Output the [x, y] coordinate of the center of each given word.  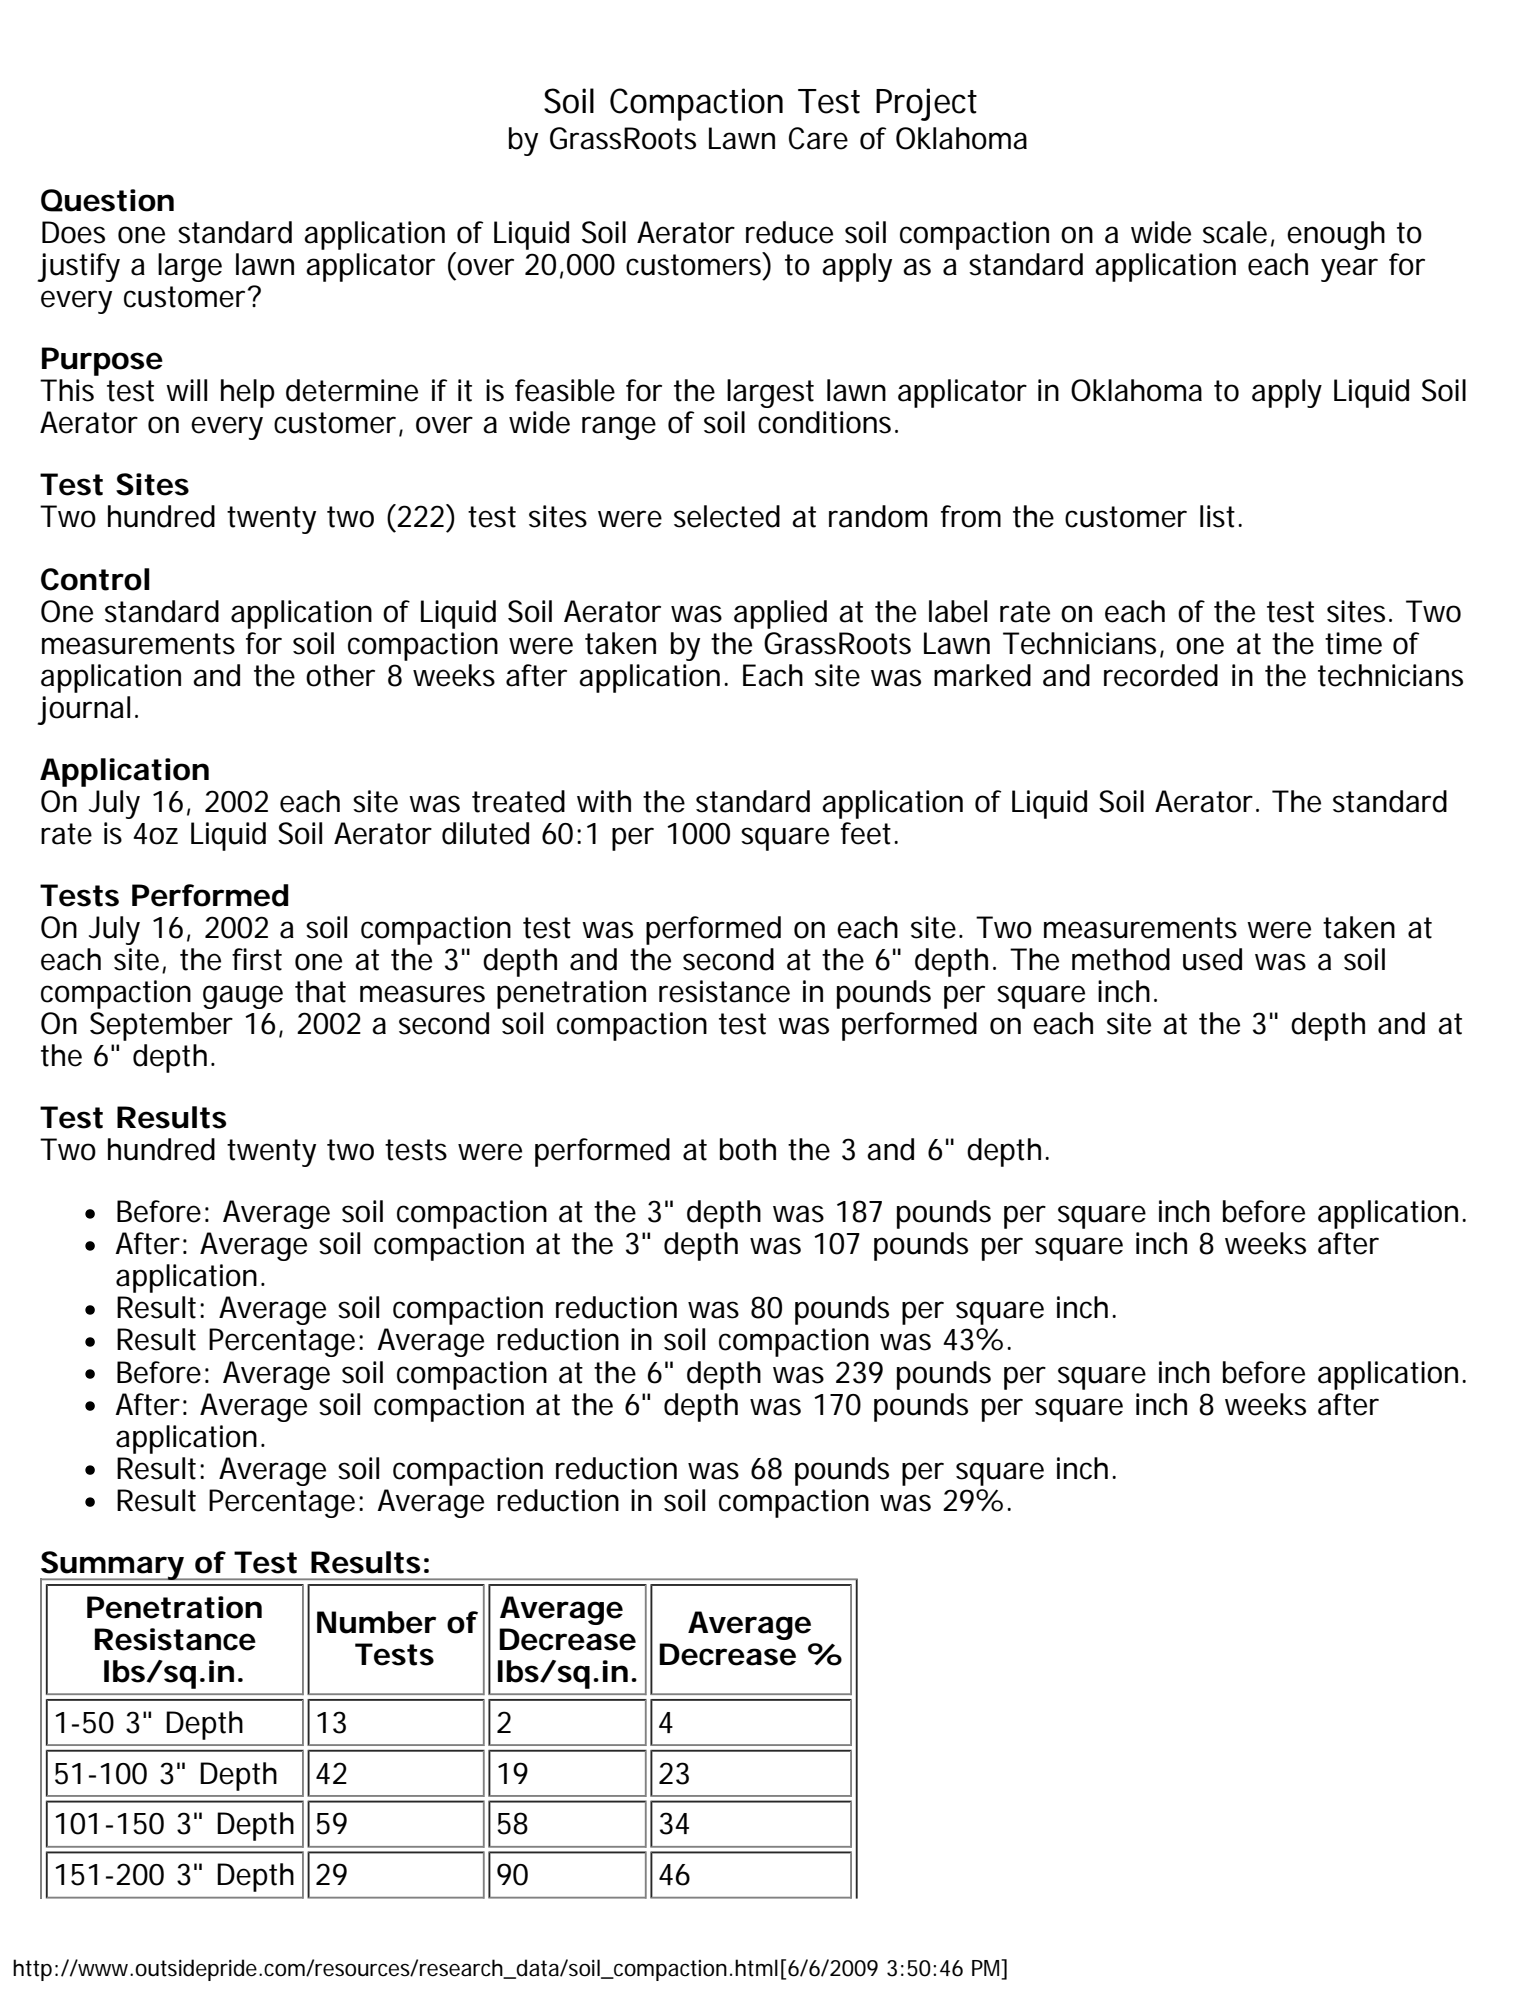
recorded [1161, 675]
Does [73, 232]
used [1212, 959]
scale [1235, 232]
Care [818, 138]
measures [422, 994]
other [340, 675]
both [748, 1149]
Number [376, 1622]
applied [780, 614]
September [161, 1026]
